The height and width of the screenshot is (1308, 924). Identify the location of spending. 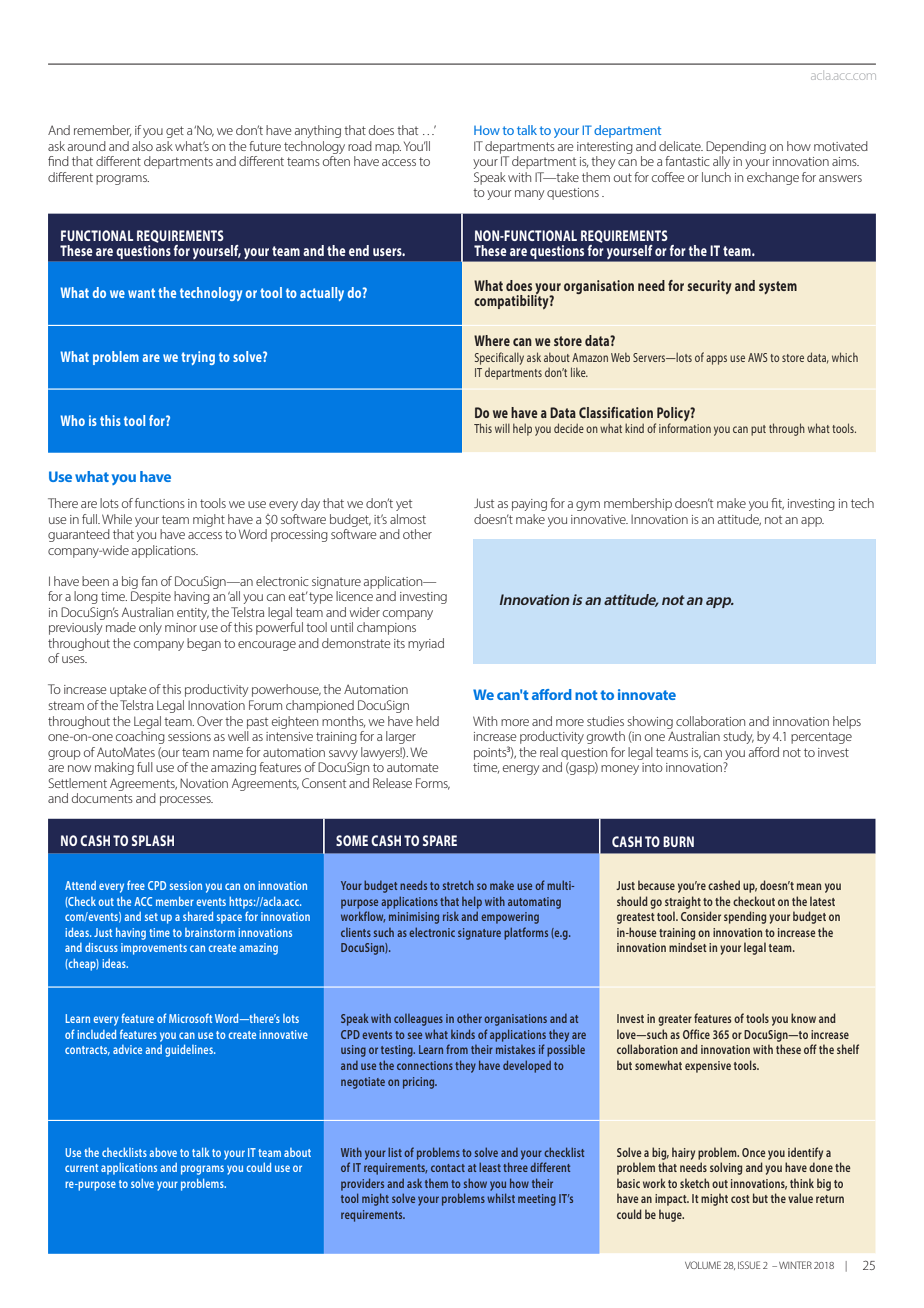
(745, 917).
